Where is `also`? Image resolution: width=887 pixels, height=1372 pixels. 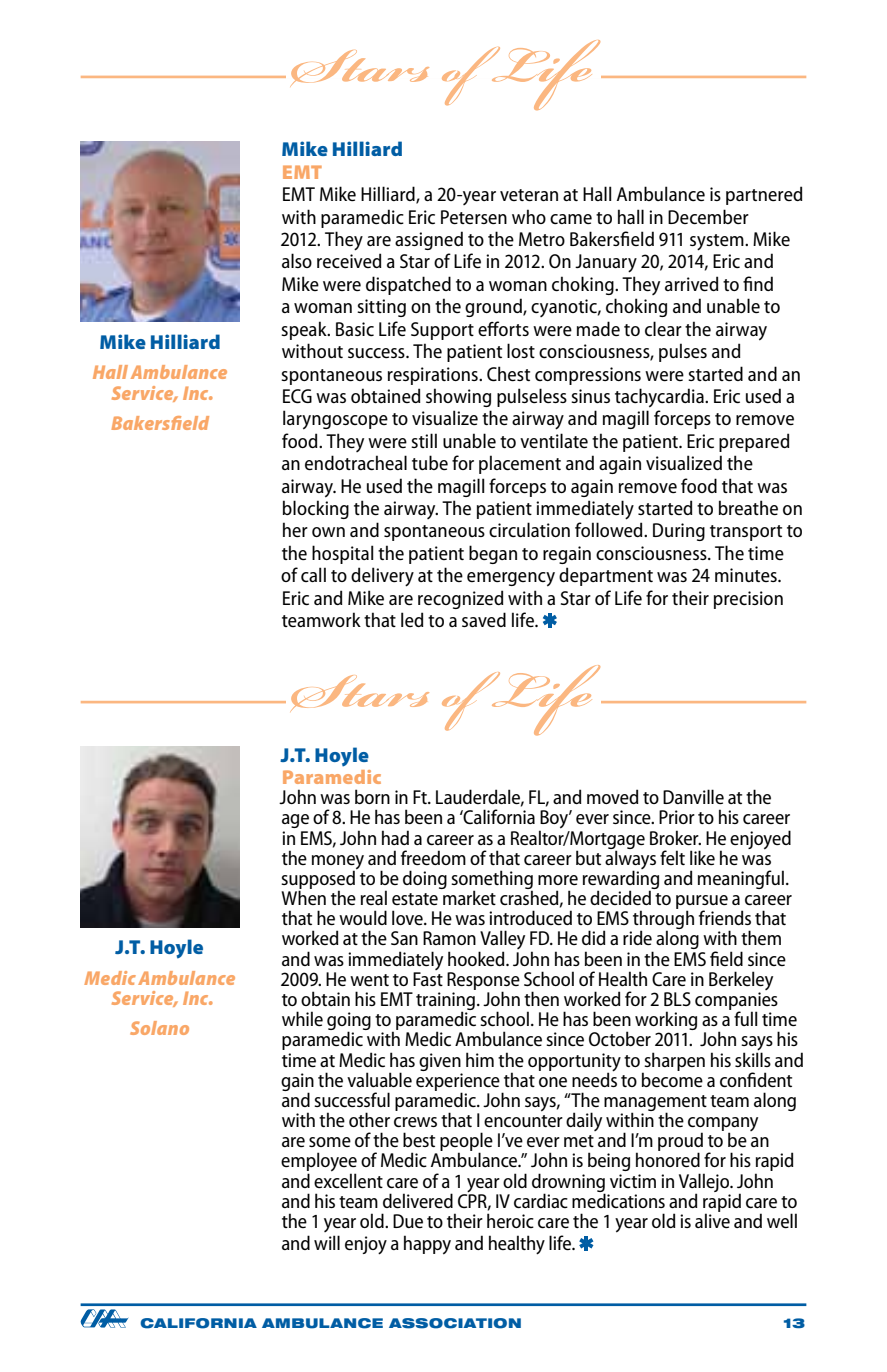
also is located at coordinates (297, 260).
